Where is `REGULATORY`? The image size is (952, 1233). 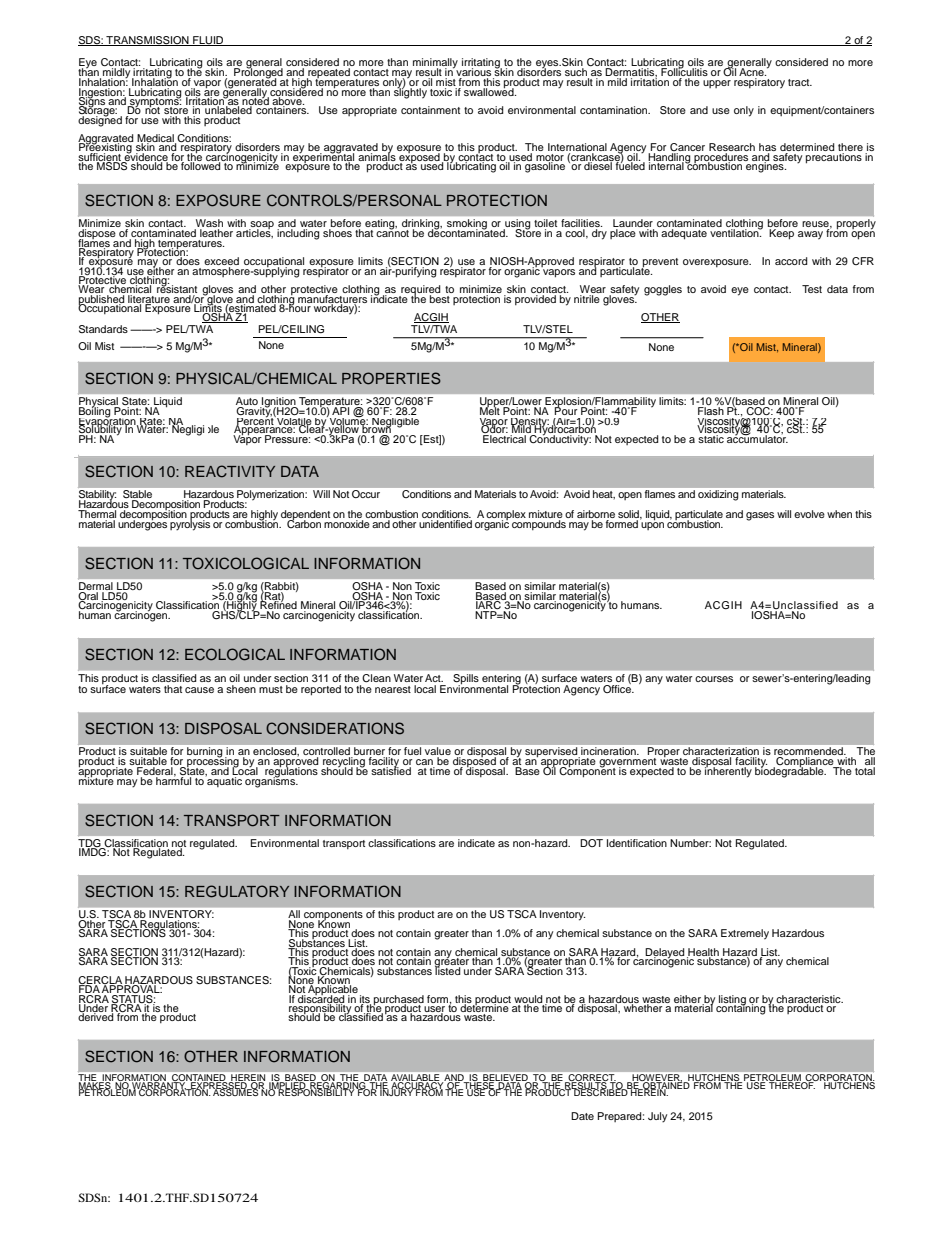 REGULATORY is located at coordinates (237, 891).
